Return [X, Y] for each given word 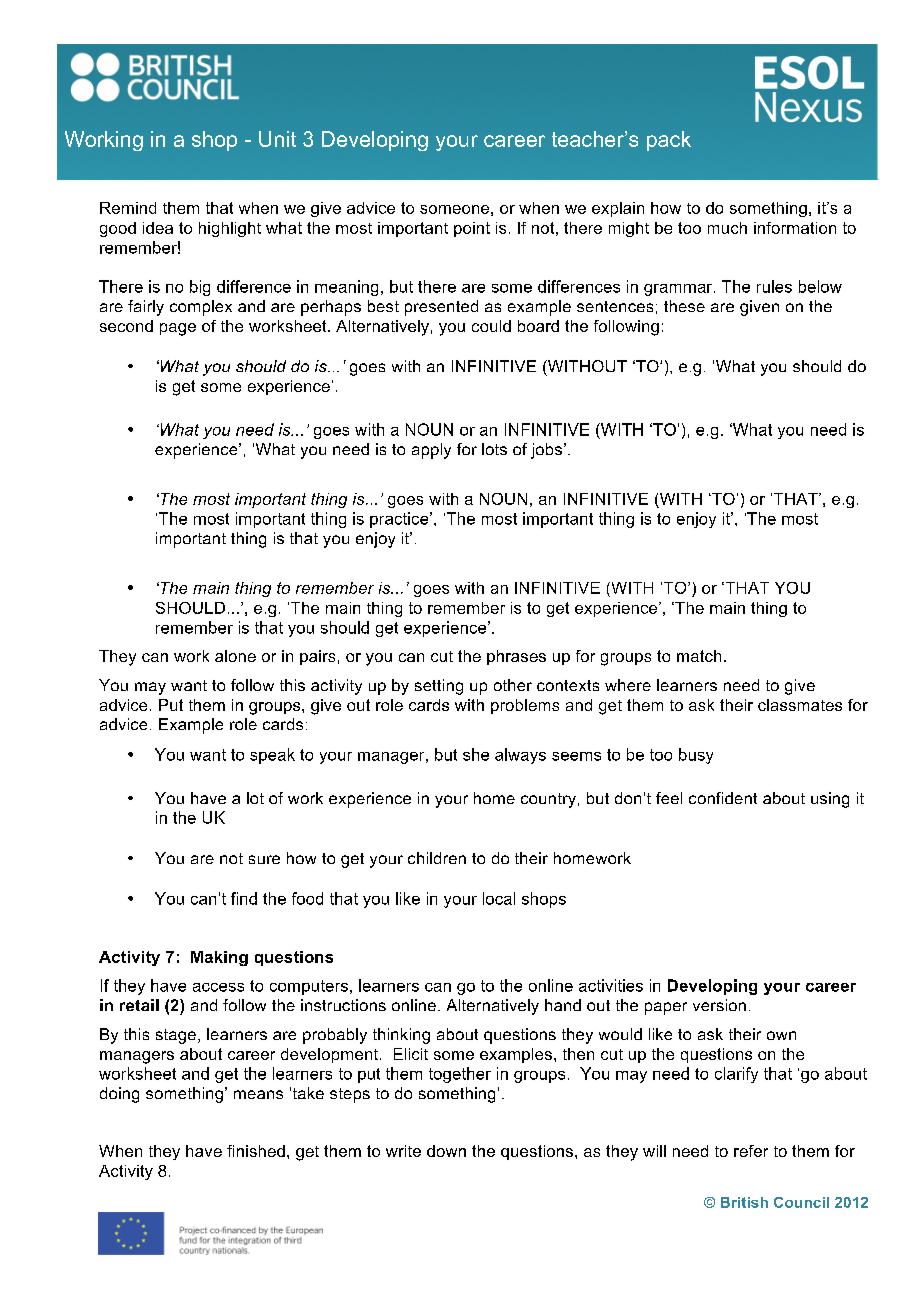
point [472, 229]
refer [751, 1151]
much [727, 228]
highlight [230, 229]
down [446, 1151]
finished [256, 1151]
